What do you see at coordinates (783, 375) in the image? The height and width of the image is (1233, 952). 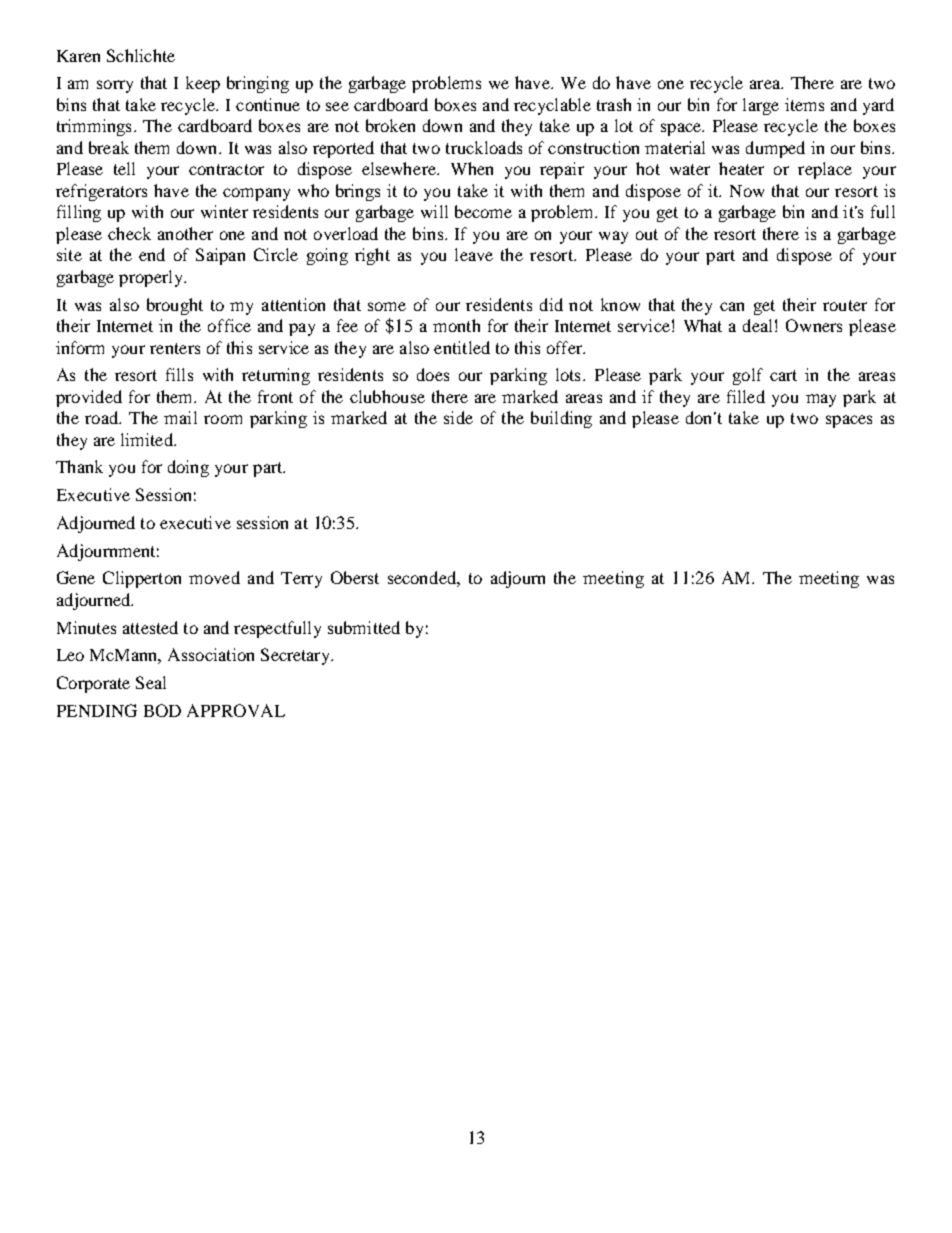 I see `cart` at bounding box center [783, 375].
